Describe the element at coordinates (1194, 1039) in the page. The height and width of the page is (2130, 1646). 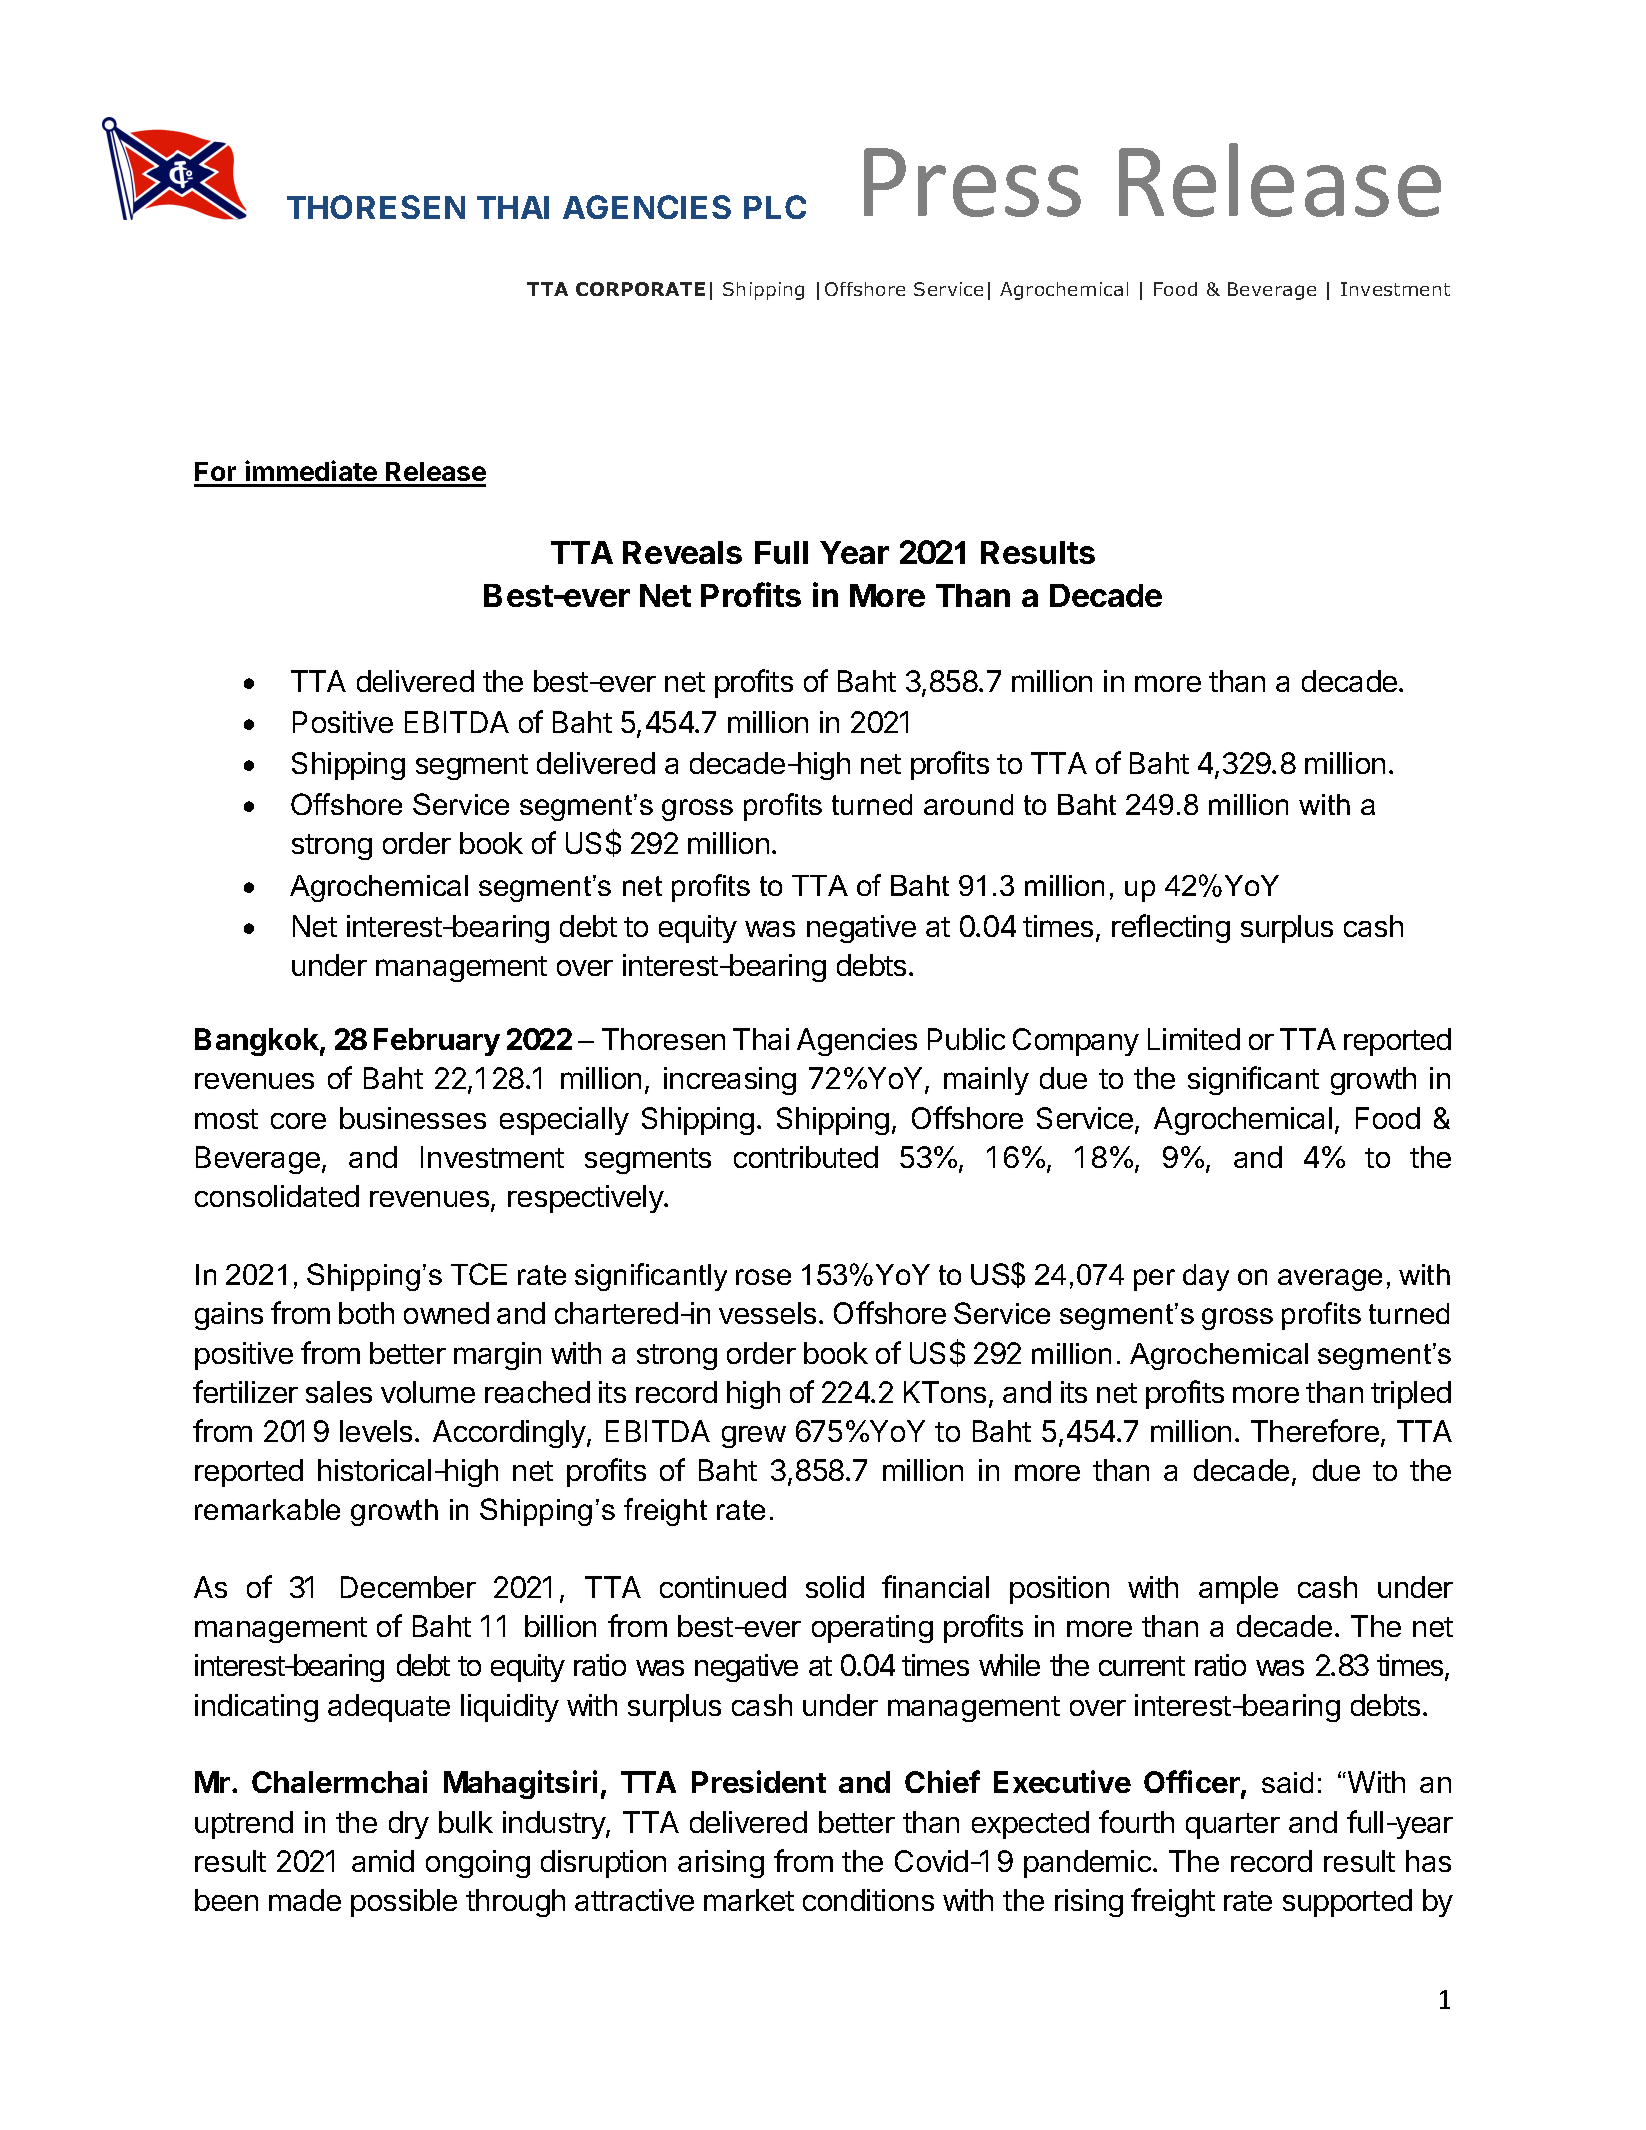
I see `Limited` at that location.
